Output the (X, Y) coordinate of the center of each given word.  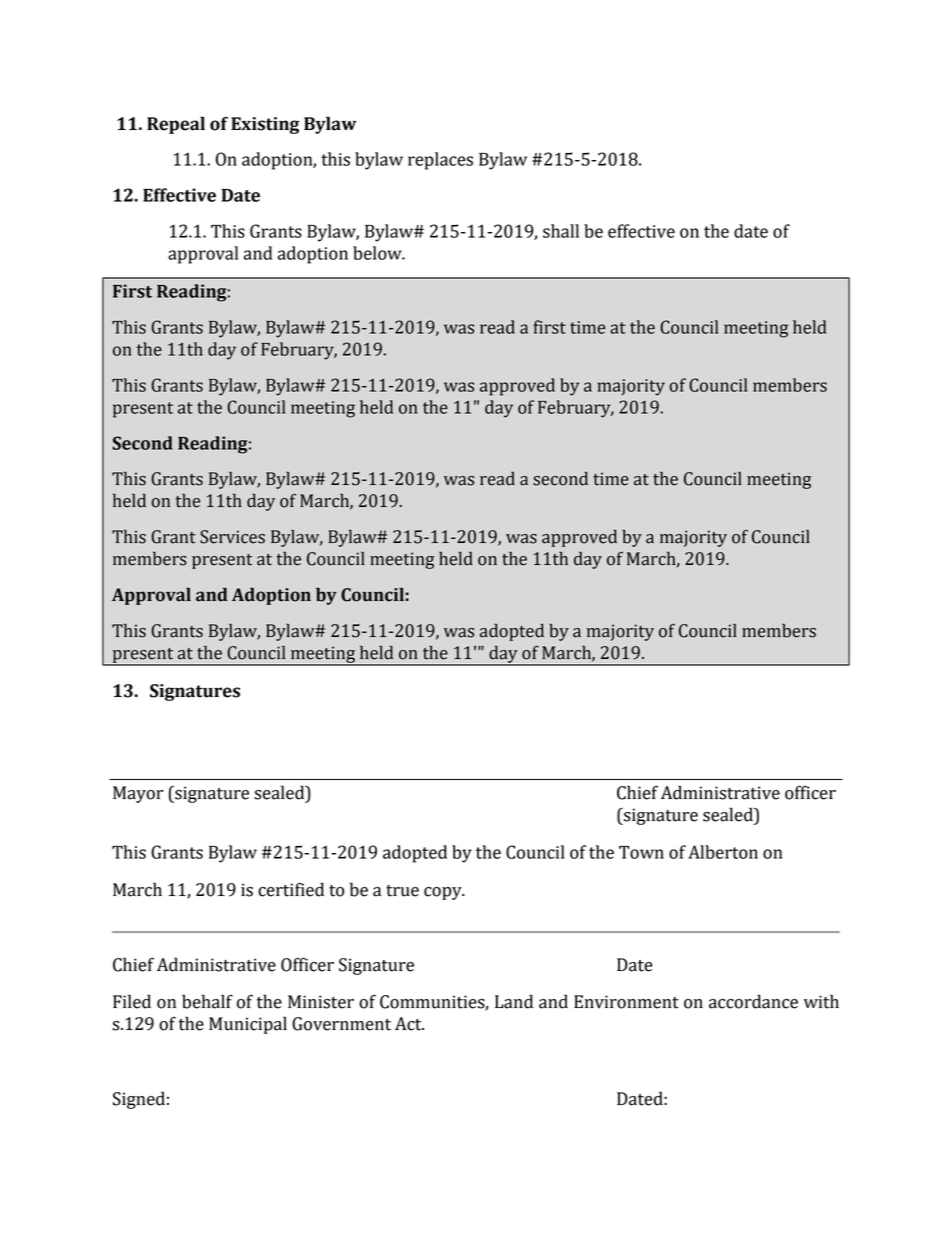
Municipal (248, 1025)
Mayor (138, 794)
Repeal (176, 125)
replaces (440, 161)
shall (561, 231)
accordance (753, 1001)
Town (641, 852)
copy (444, 893)
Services (232, 537)
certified (291, 889)
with (821, 1001)
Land (514, 1001)
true (402, 891)
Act (409, 1024)
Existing (265, 125)
